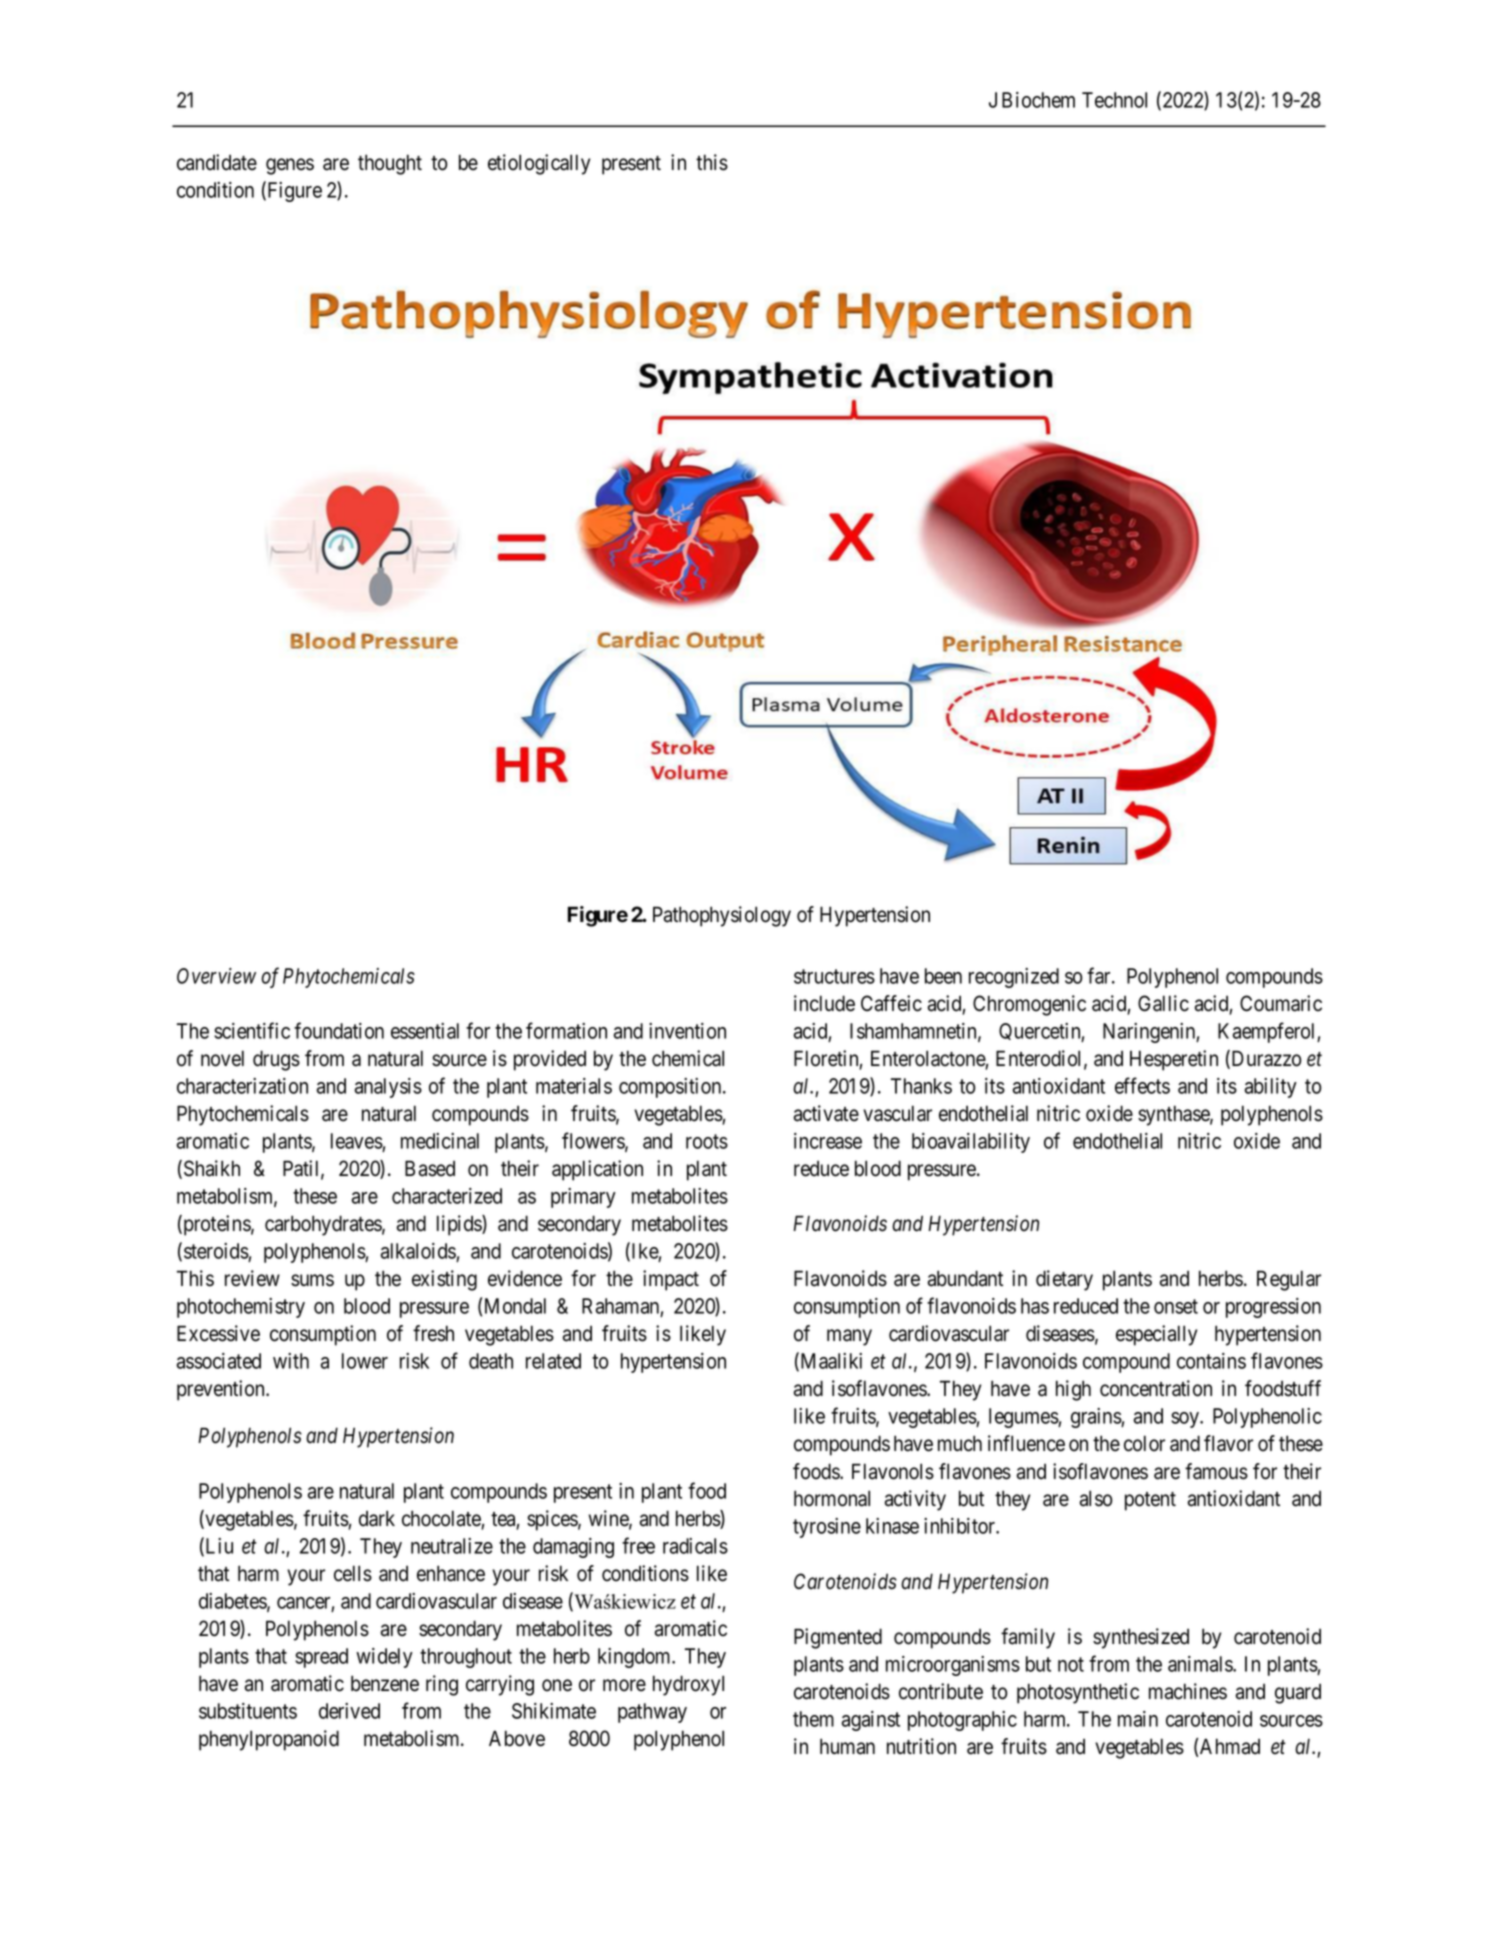  What do you see at coordinates (1114, 100) in the document?
I see `Technol` at bounding box center [1114, 100].
